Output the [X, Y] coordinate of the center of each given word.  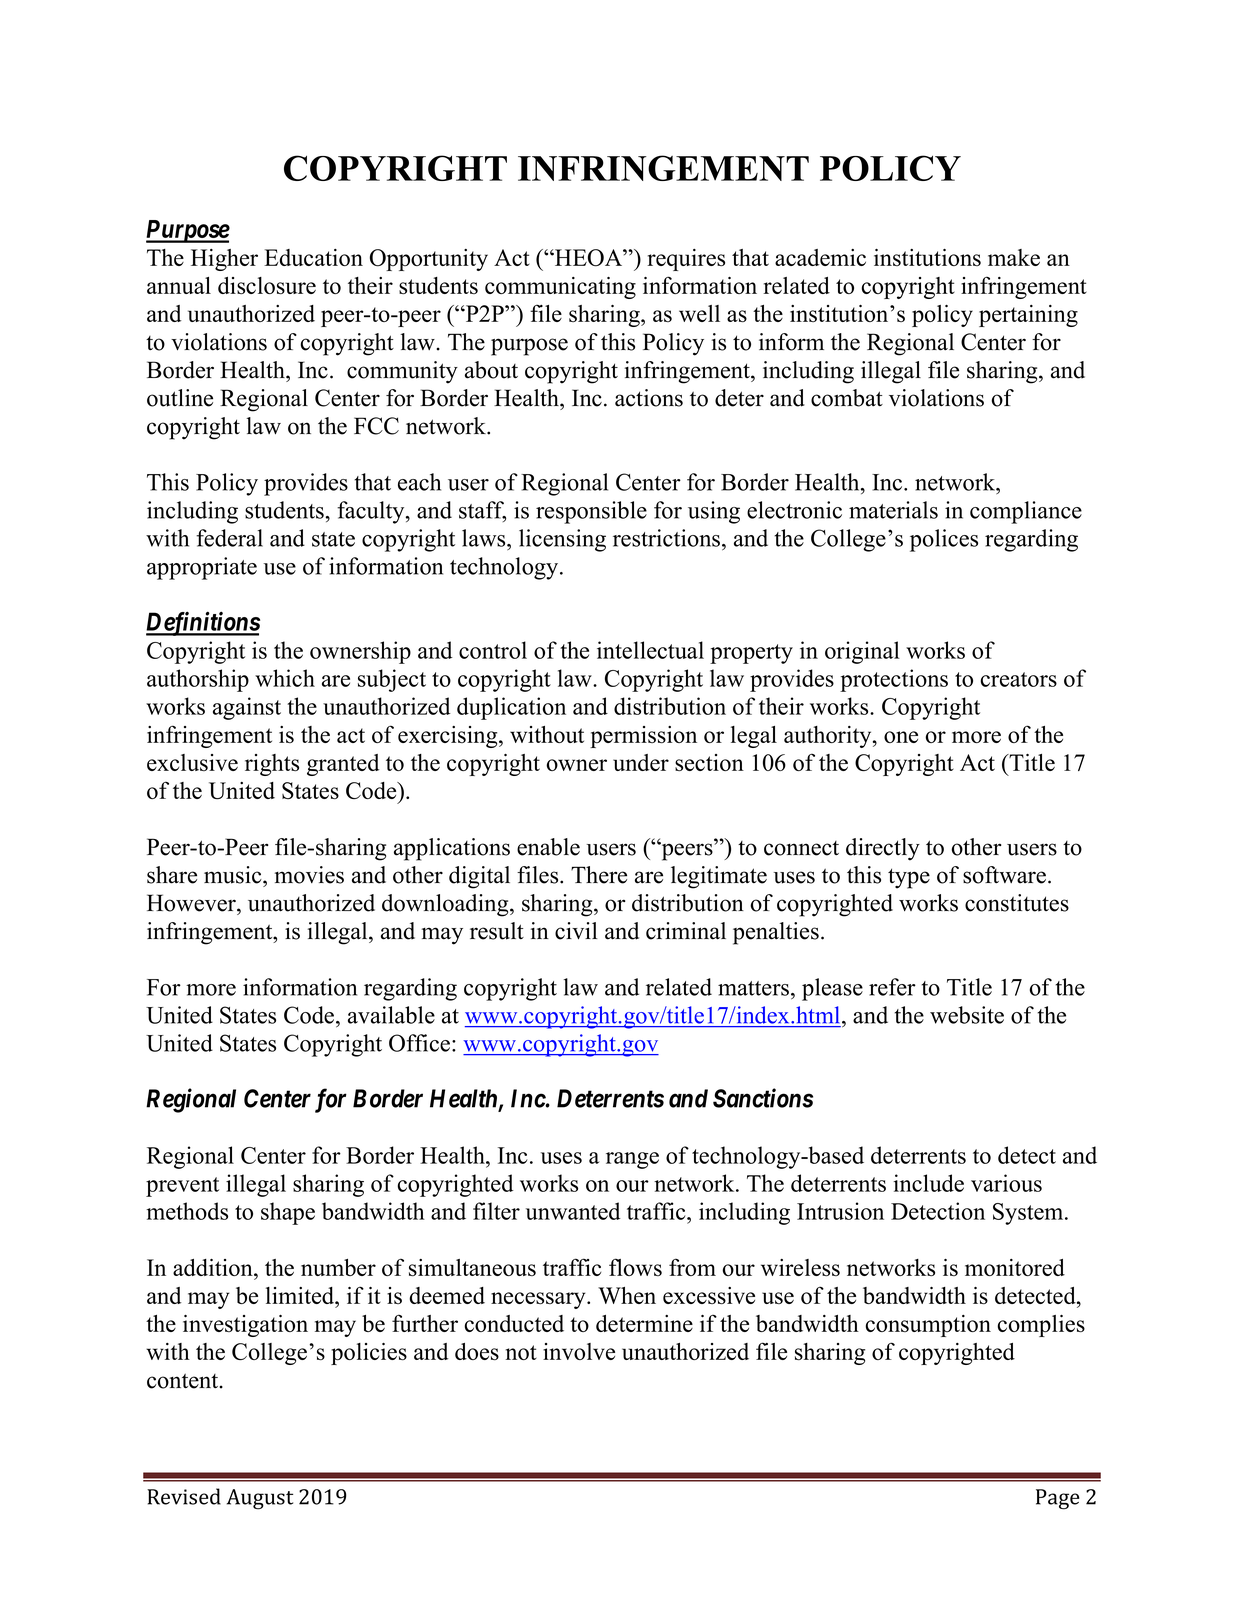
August [260, 1499]
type [909, 878]
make [1014, 257]
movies [309, 875]
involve [579, 1351]
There [599, 875]
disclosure [267, 285]
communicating [560, 288]
